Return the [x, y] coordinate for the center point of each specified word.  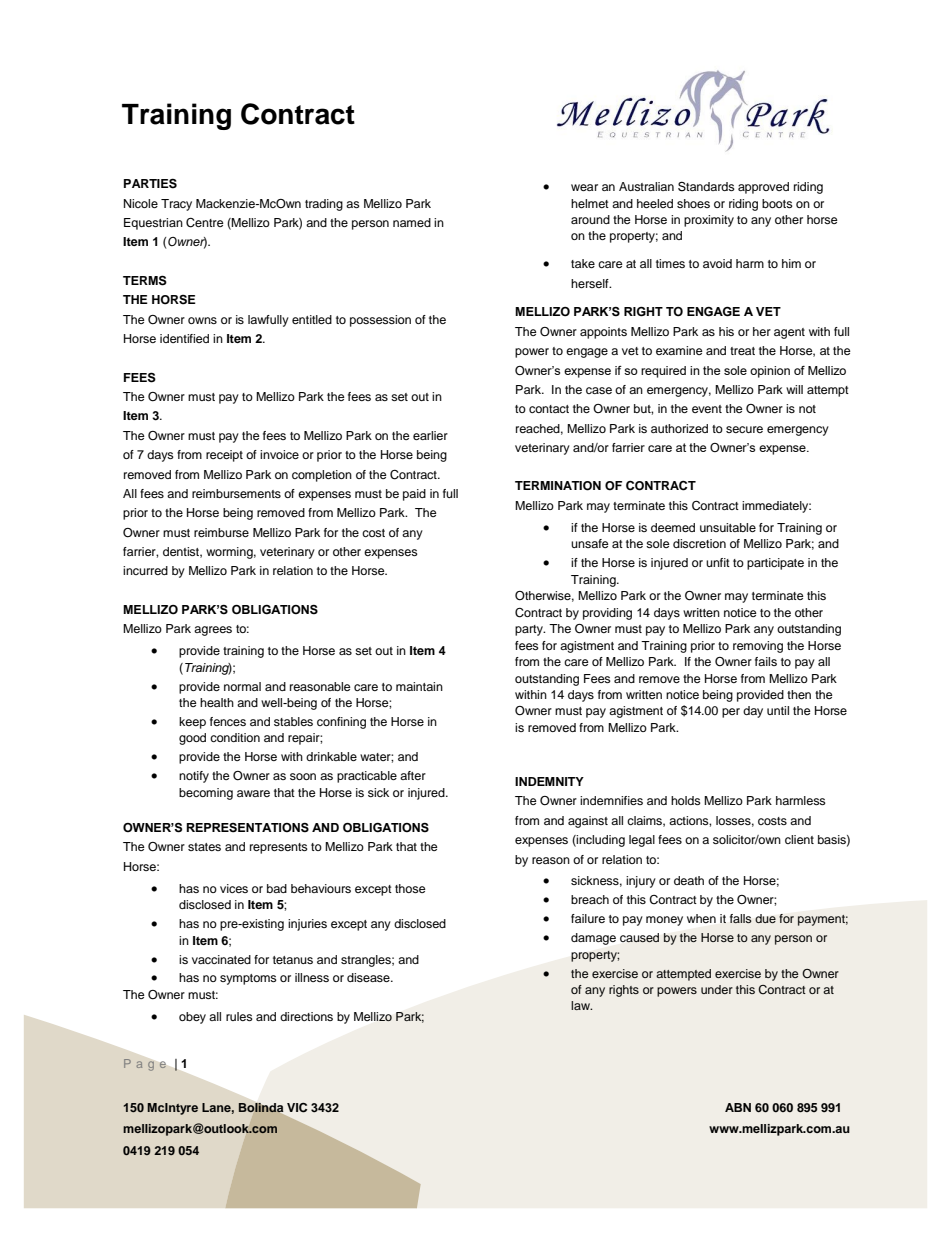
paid [414, 495]
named [412, 222]
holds [686, 800]
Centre [205, 223]
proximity [709, 221]
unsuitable [728, 527]
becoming [206, 794]
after [413, 775]
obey [192, 1018]
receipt [224, 456]
